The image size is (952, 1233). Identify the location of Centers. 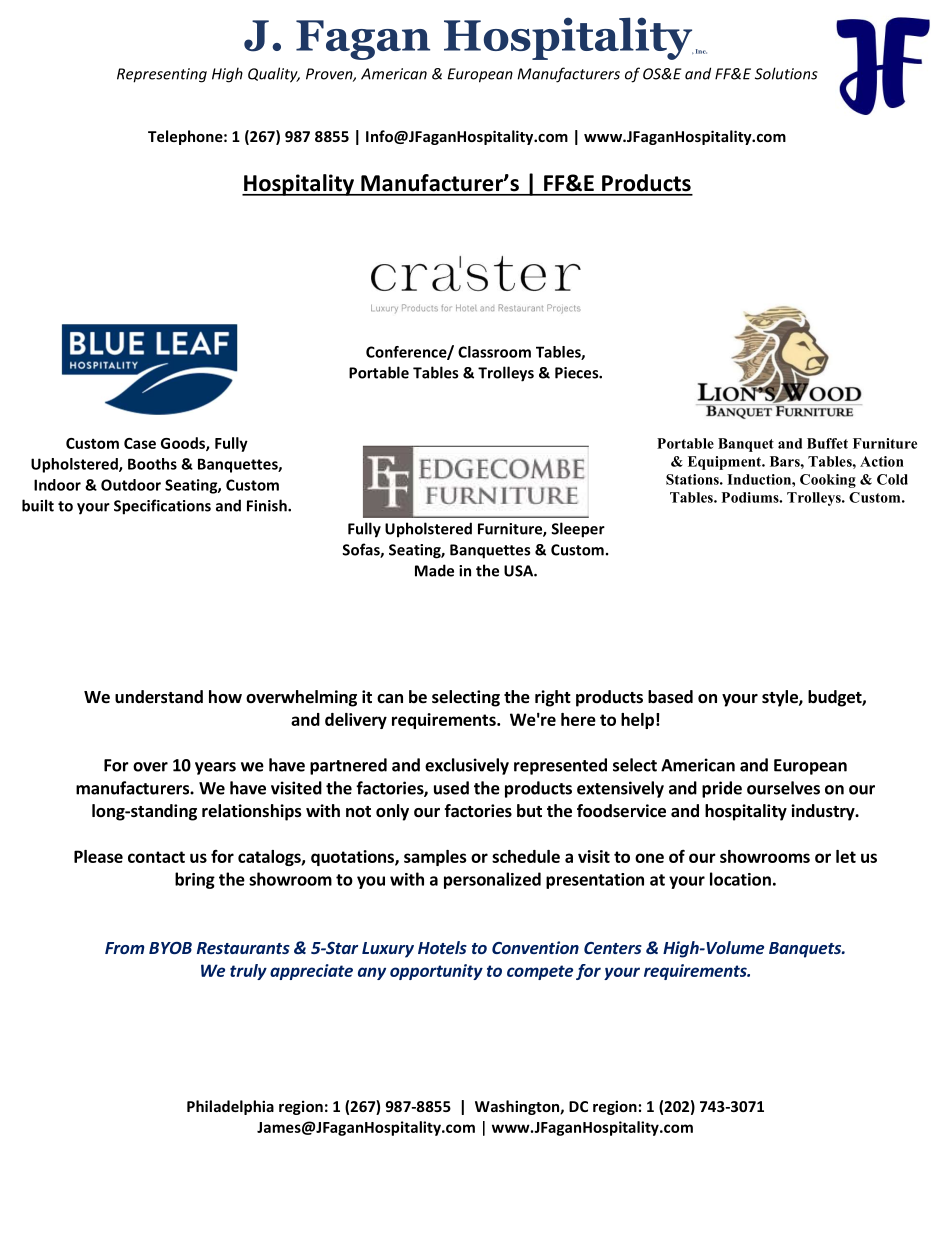
(613, 948).
